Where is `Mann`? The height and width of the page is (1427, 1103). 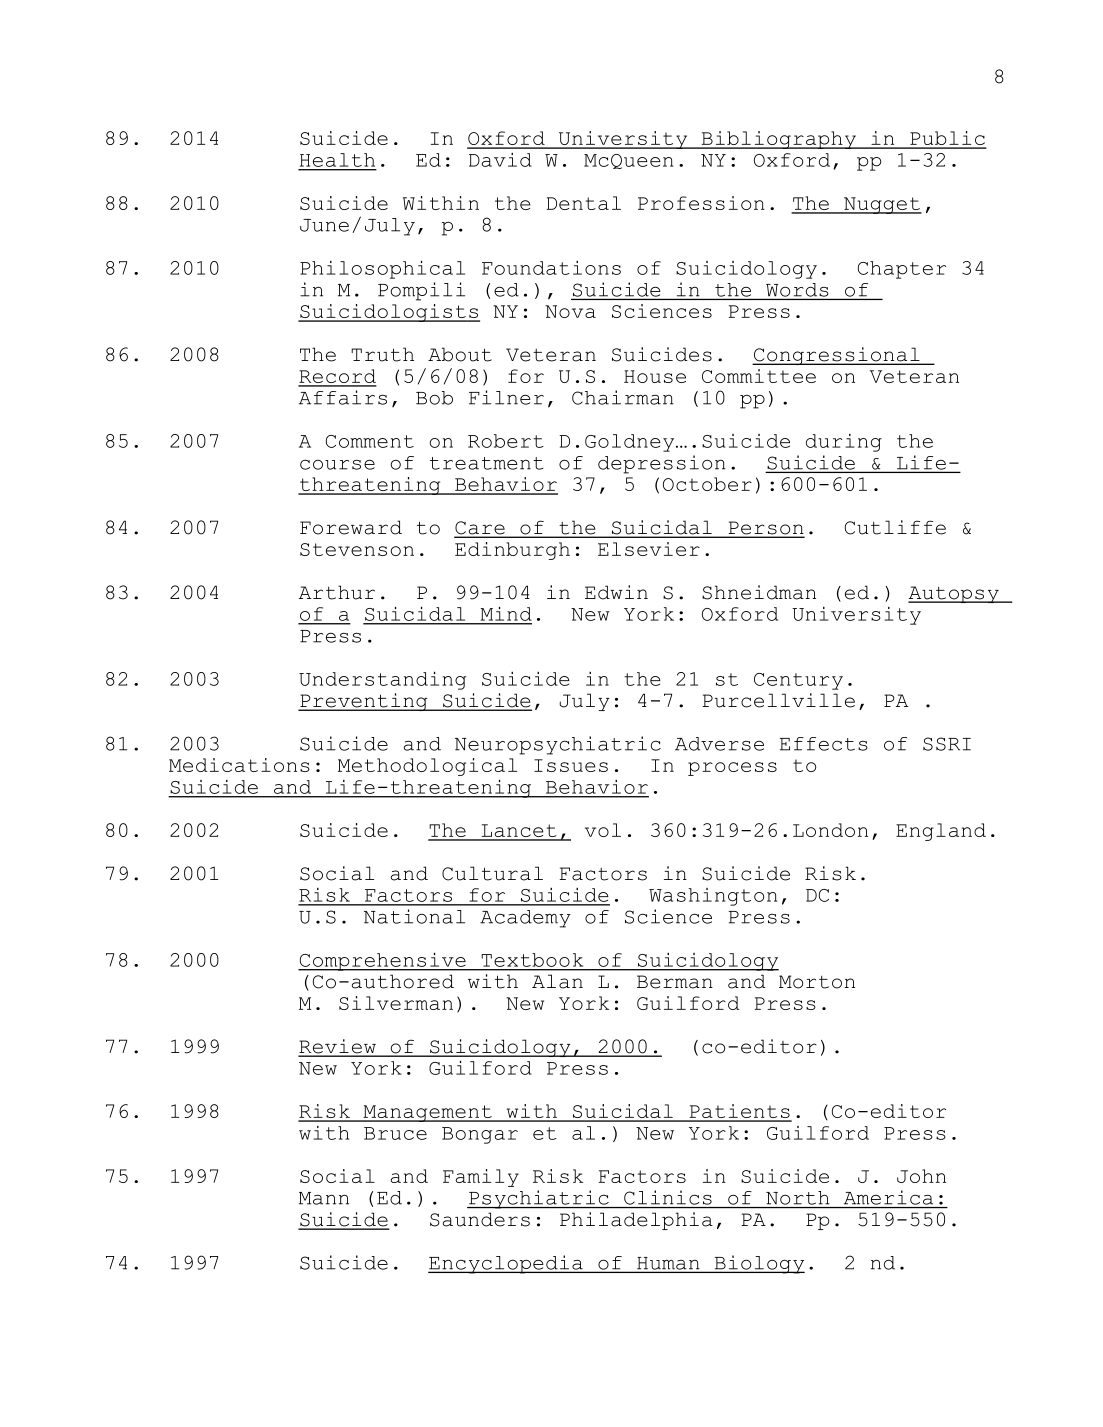
Mann is located at coordinates (324, 1198).
